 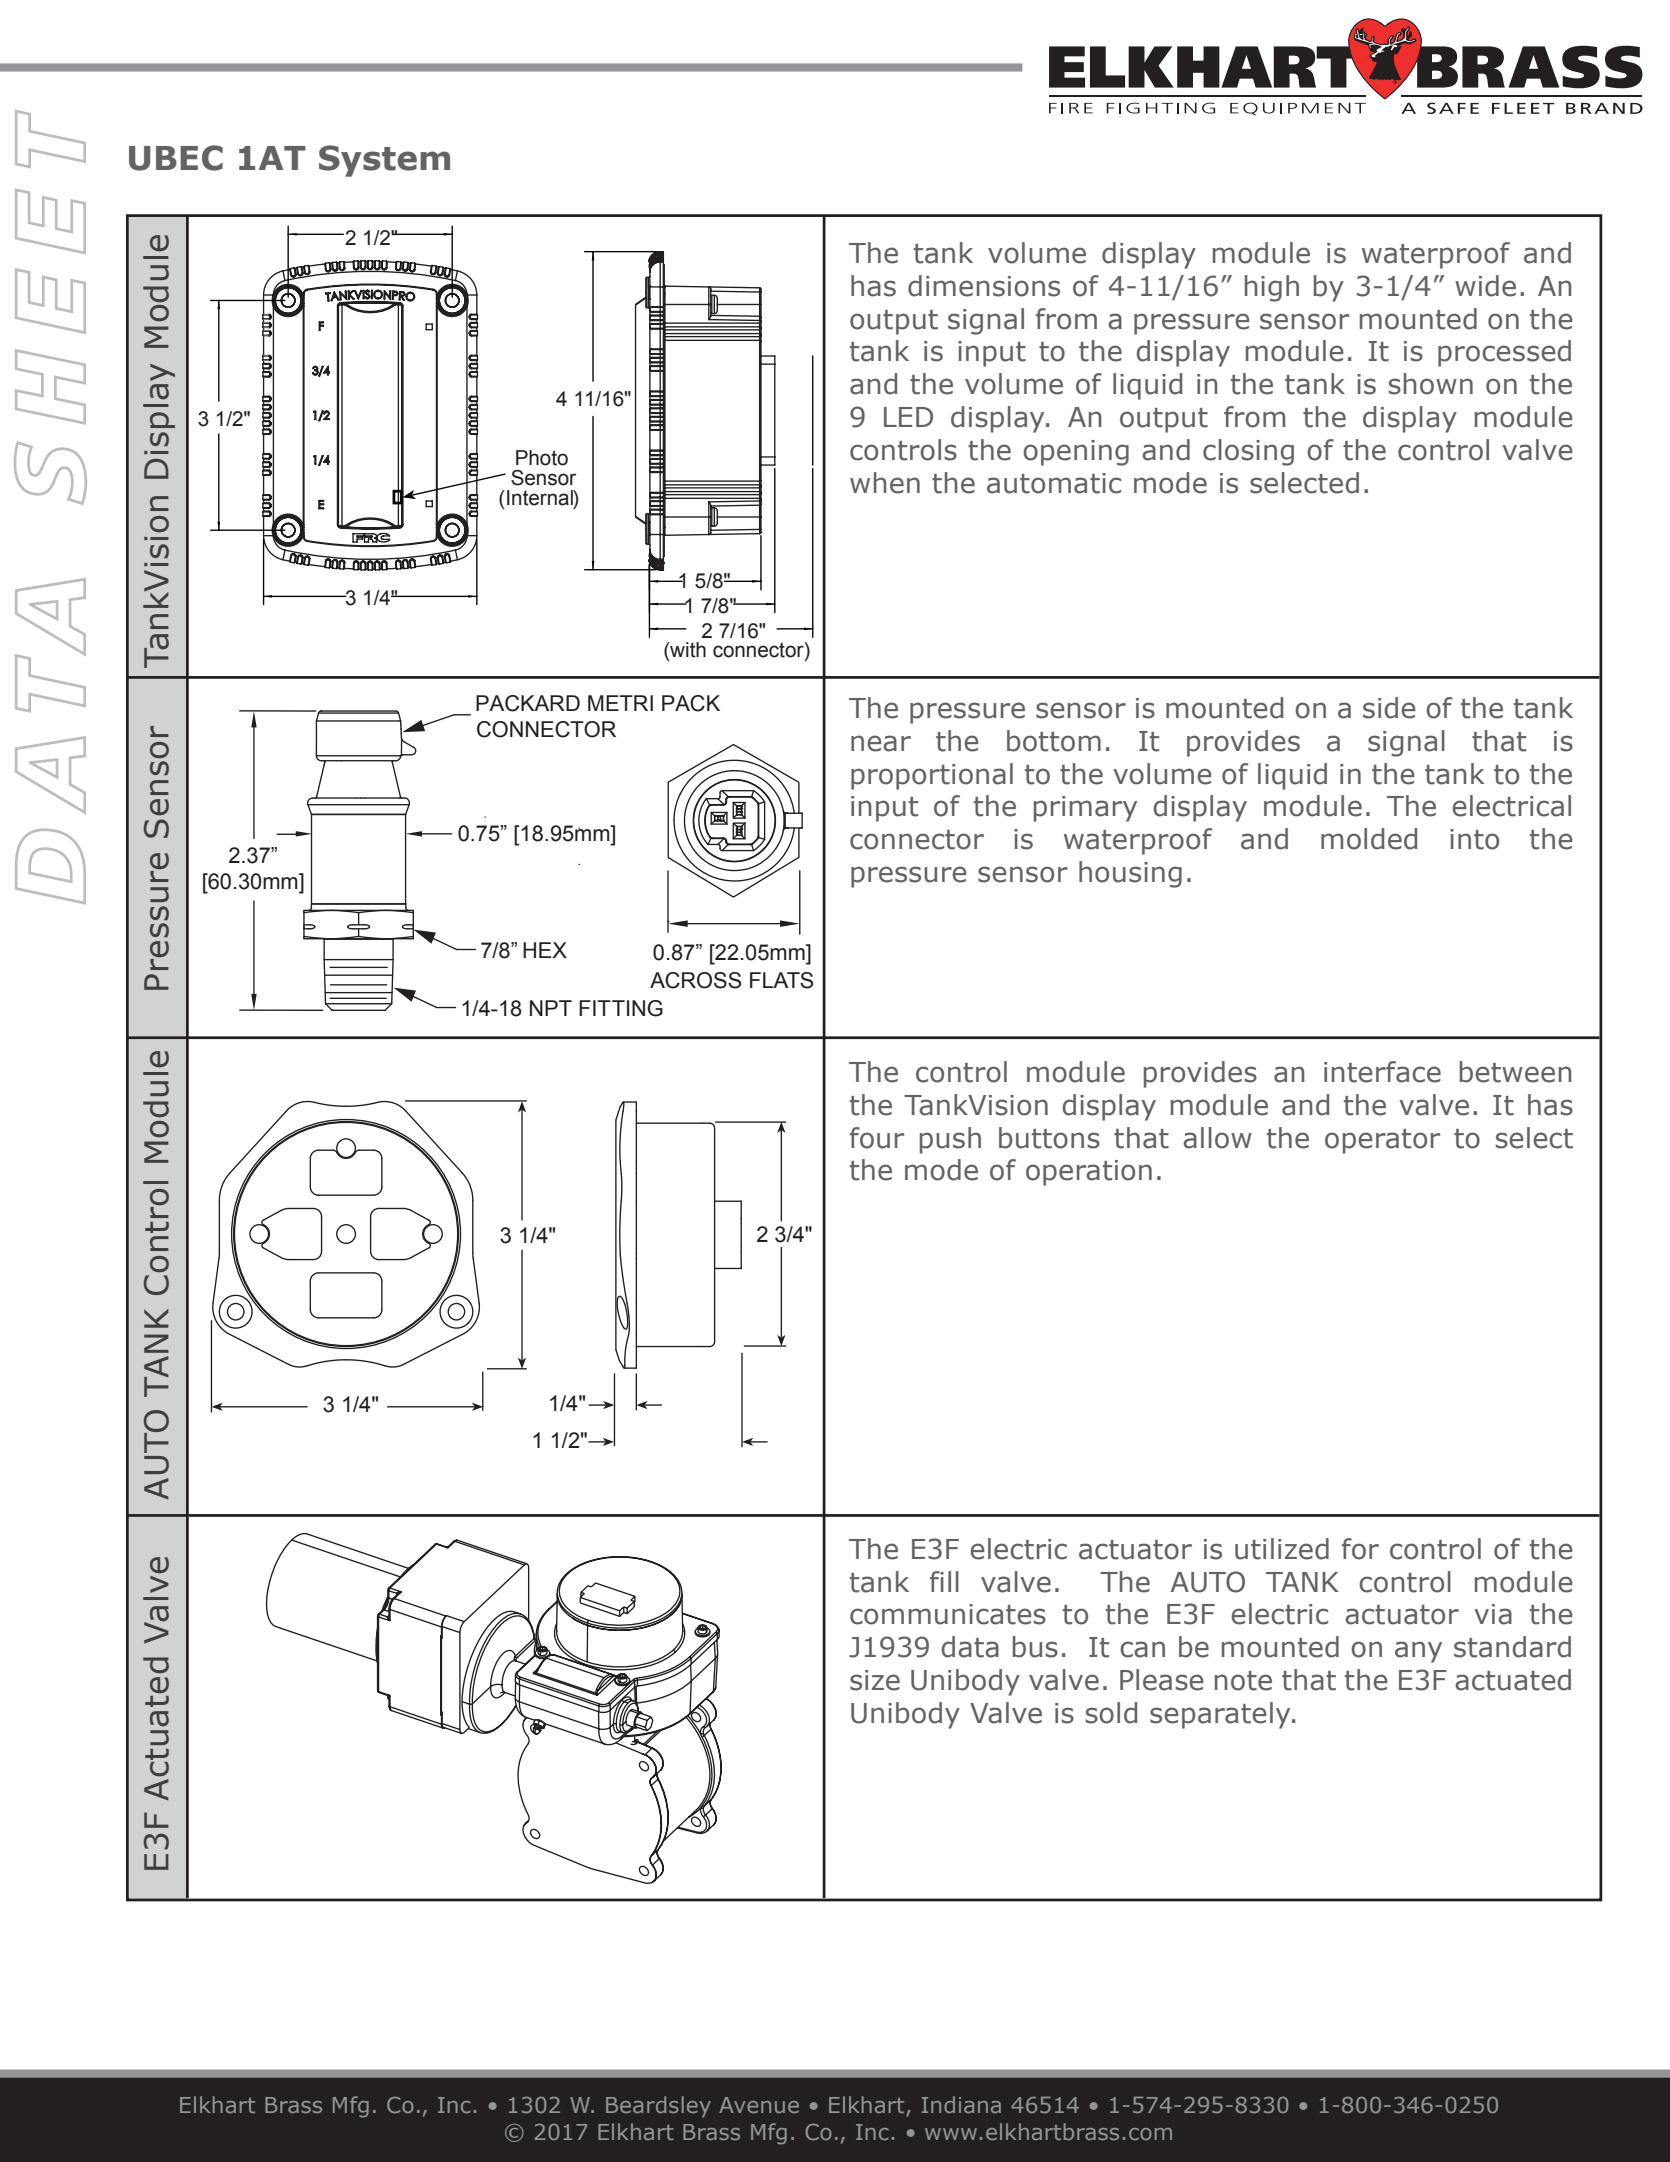 I want to click on proportional, so click(x=932, y=776).
